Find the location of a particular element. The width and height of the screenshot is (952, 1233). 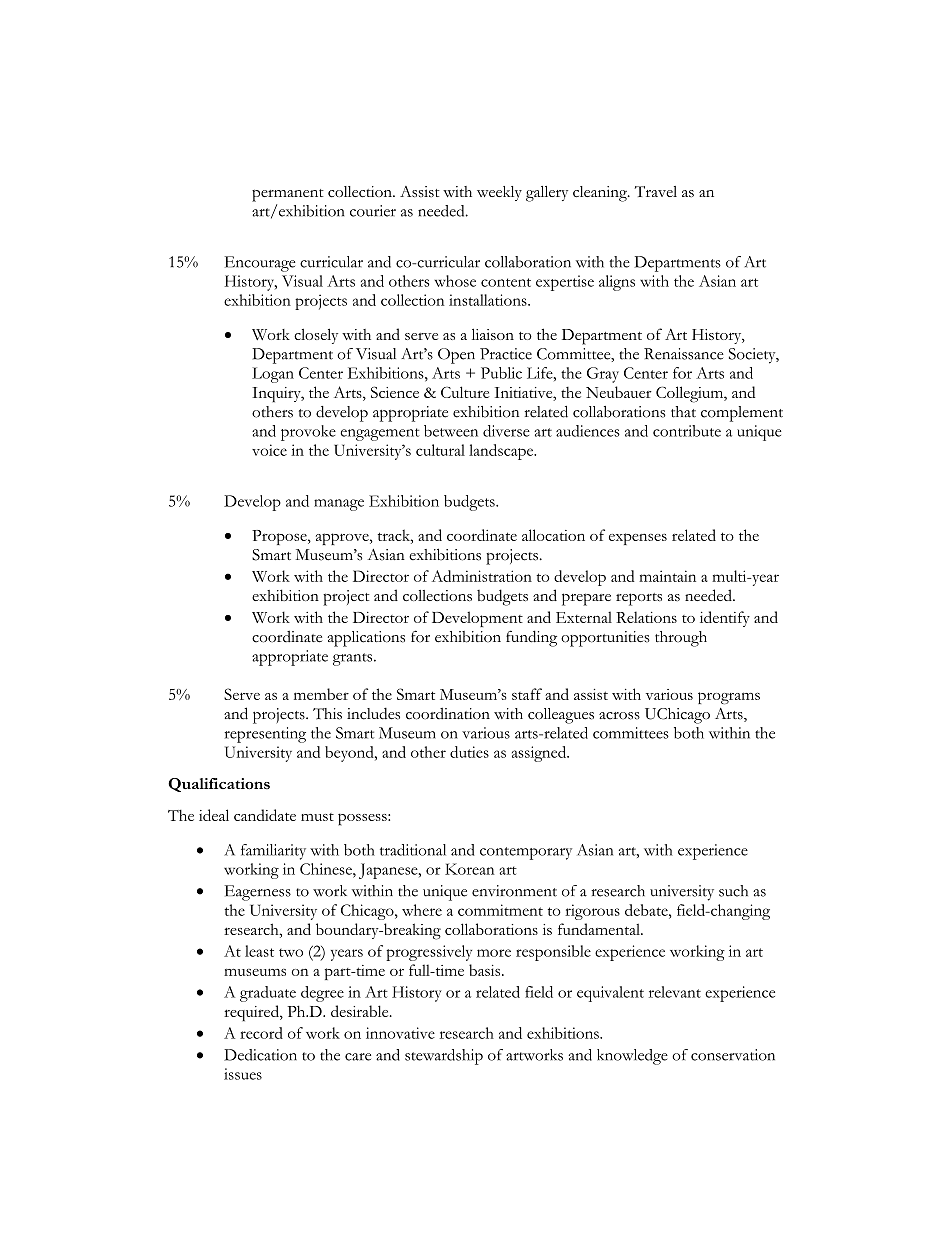

weekly is located at coordinates (499, 193).
